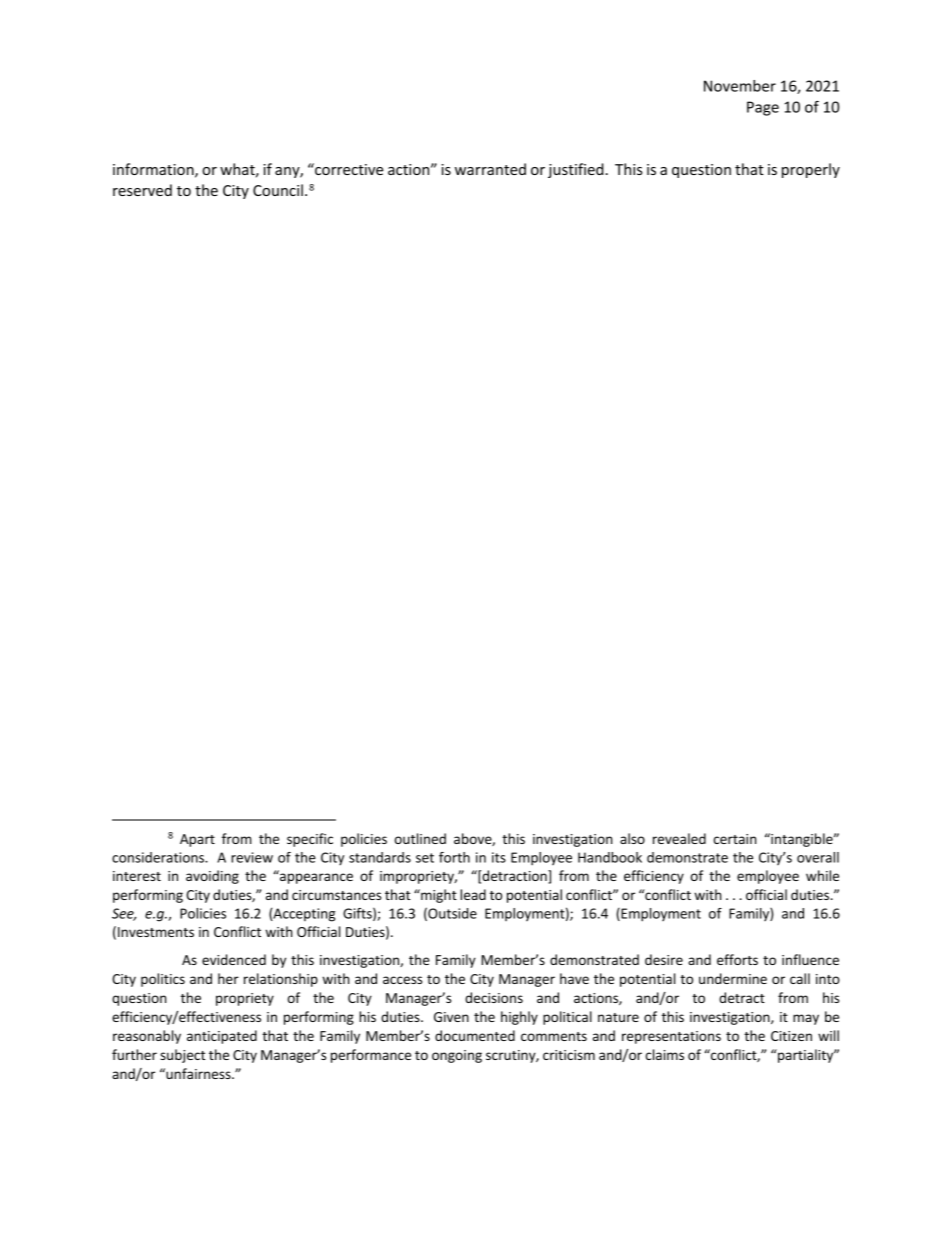 Image resolution: width=952 pixels, height=1233 pixels. Describe the element at coordinates (142, 190) in the screenshot. I see `reserved` at that location.
